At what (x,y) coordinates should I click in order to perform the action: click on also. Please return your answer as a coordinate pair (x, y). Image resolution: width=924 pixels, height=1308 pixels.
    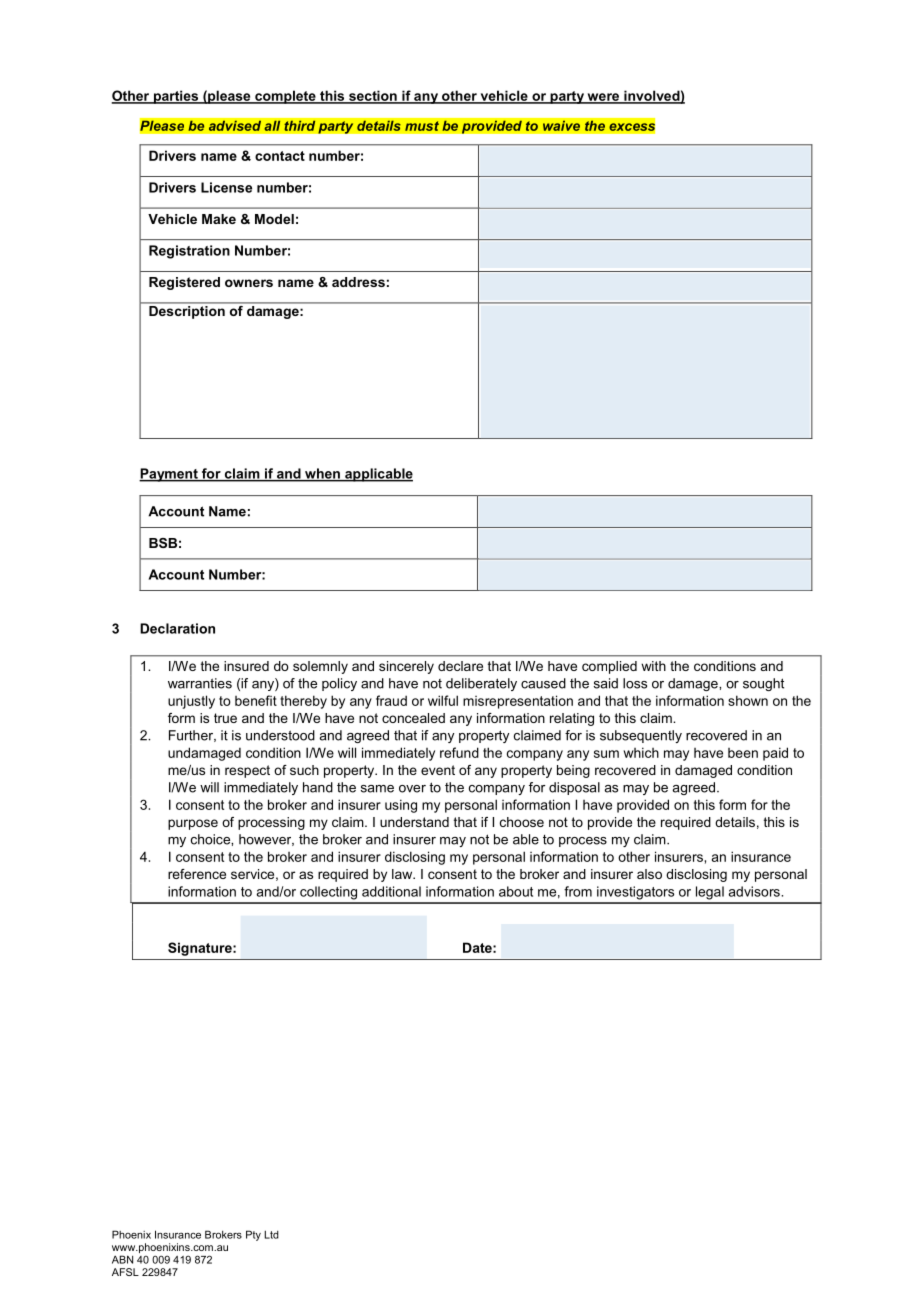
    Looking at the image, I should click on (649, 874).
